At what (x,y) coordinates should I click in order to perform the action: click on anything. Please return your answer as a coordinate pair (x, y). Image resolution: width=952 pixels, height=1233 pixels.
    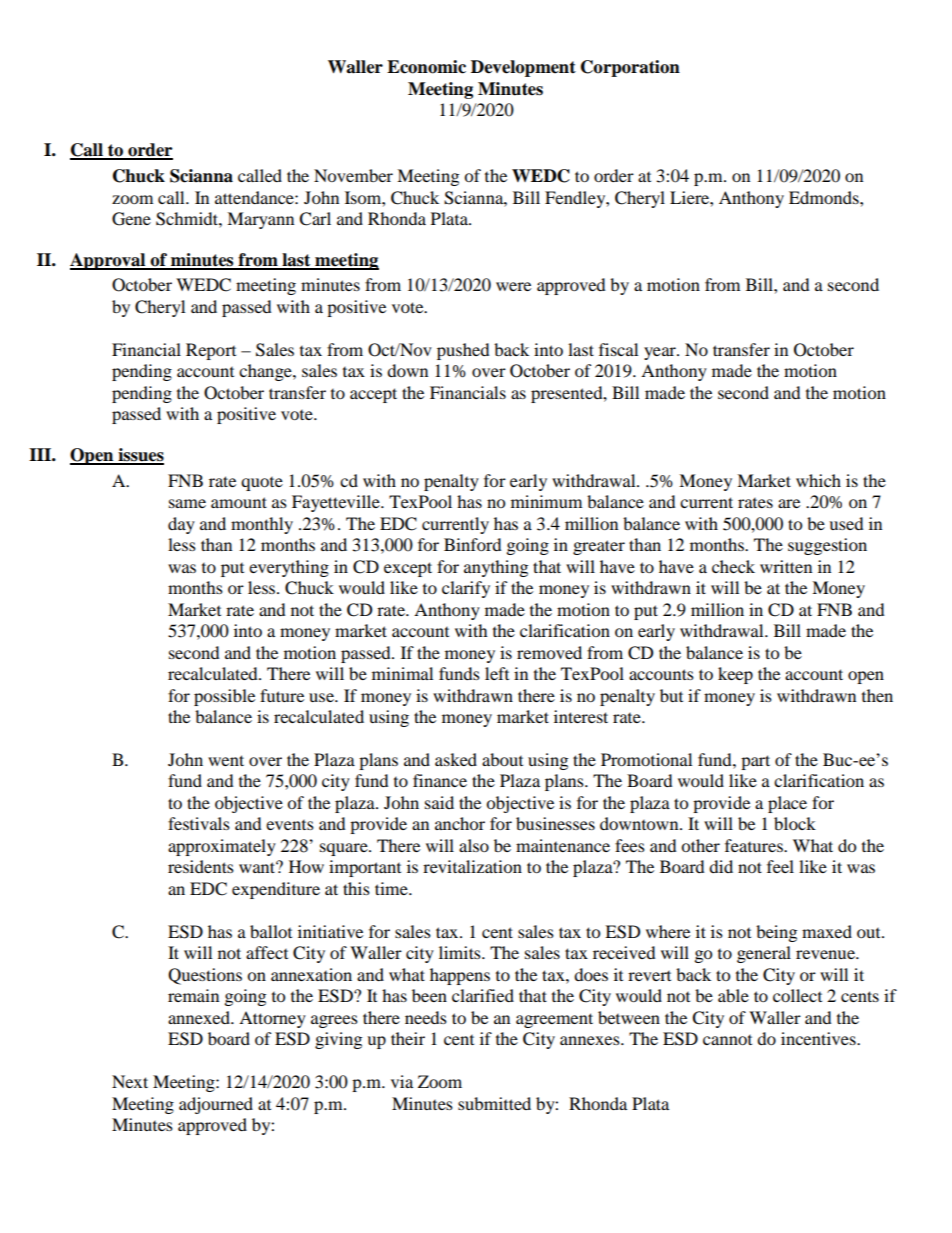
    Looking at the image, I should click on (496, 568).
